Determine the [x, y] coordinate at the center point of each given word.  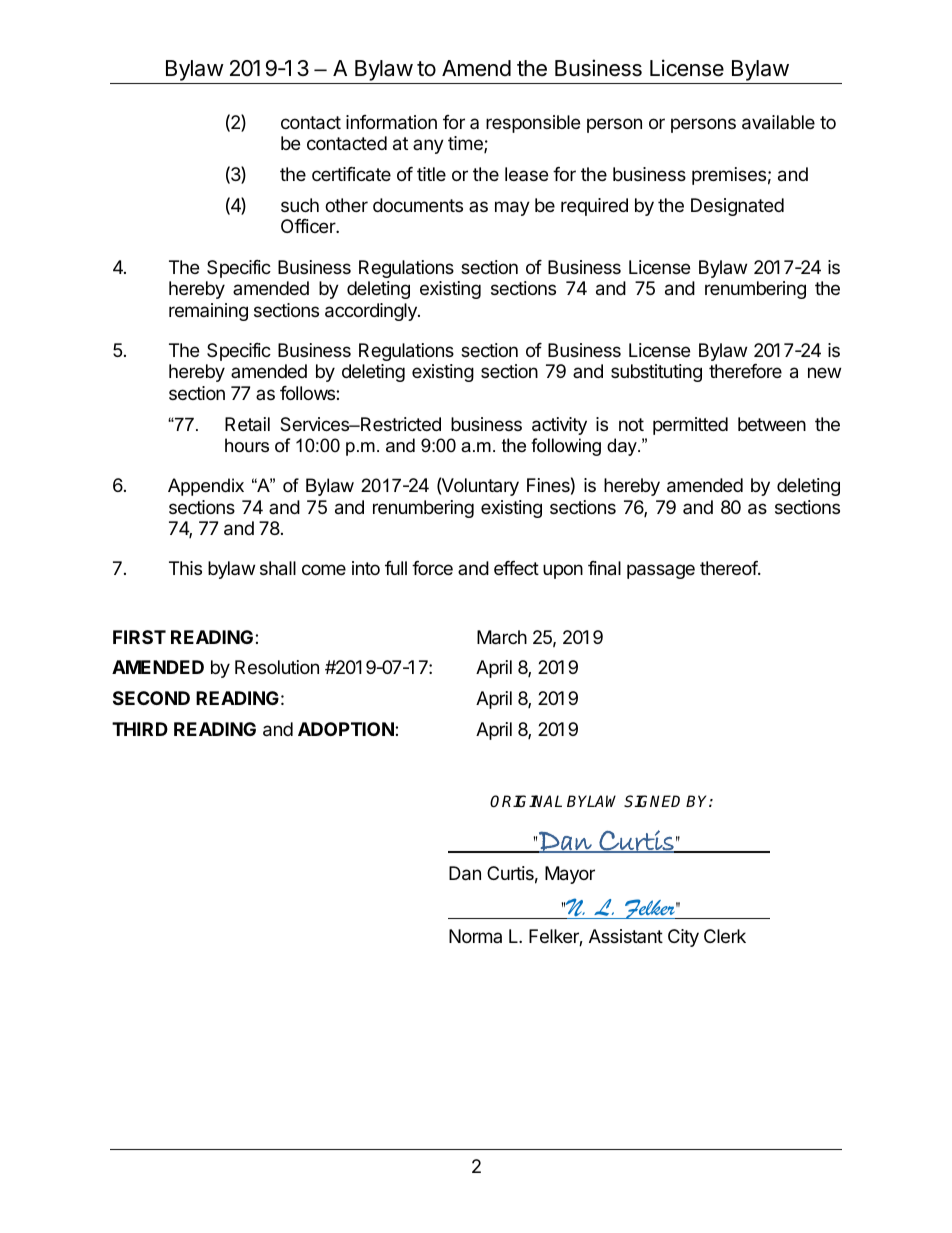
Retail [247, 424]
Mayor [570, 875]
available [778, 122]
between [772, 424]
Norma [475, 936]
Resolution [277, 667]
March [502, 637]
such [300, 205]
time [466, 144]
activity [559, 426]
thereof [729, 568]
